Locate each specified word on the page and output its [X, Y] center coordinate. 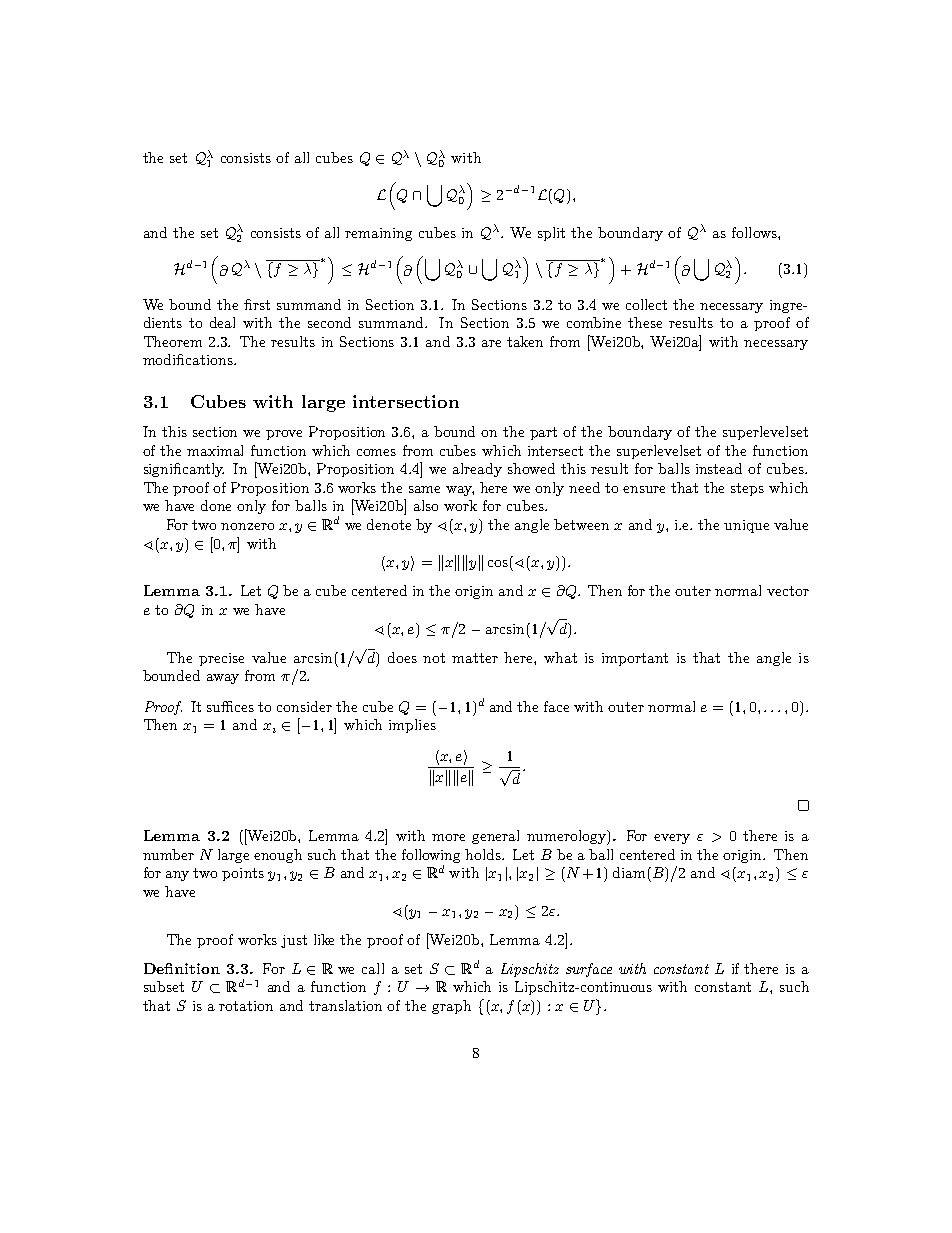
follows [755, 232]
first [257, 304]
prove [284, 435]
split [551, 234]
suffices [230, 706]
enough [278, 856]
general [495, 837]
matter [475, 658]
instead [719, 468]
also [426, 505]
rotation [246, 1006]
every [672, 839]
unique [746, 526]
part [543, 433]
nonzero [247, 526]
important [635, 659]
